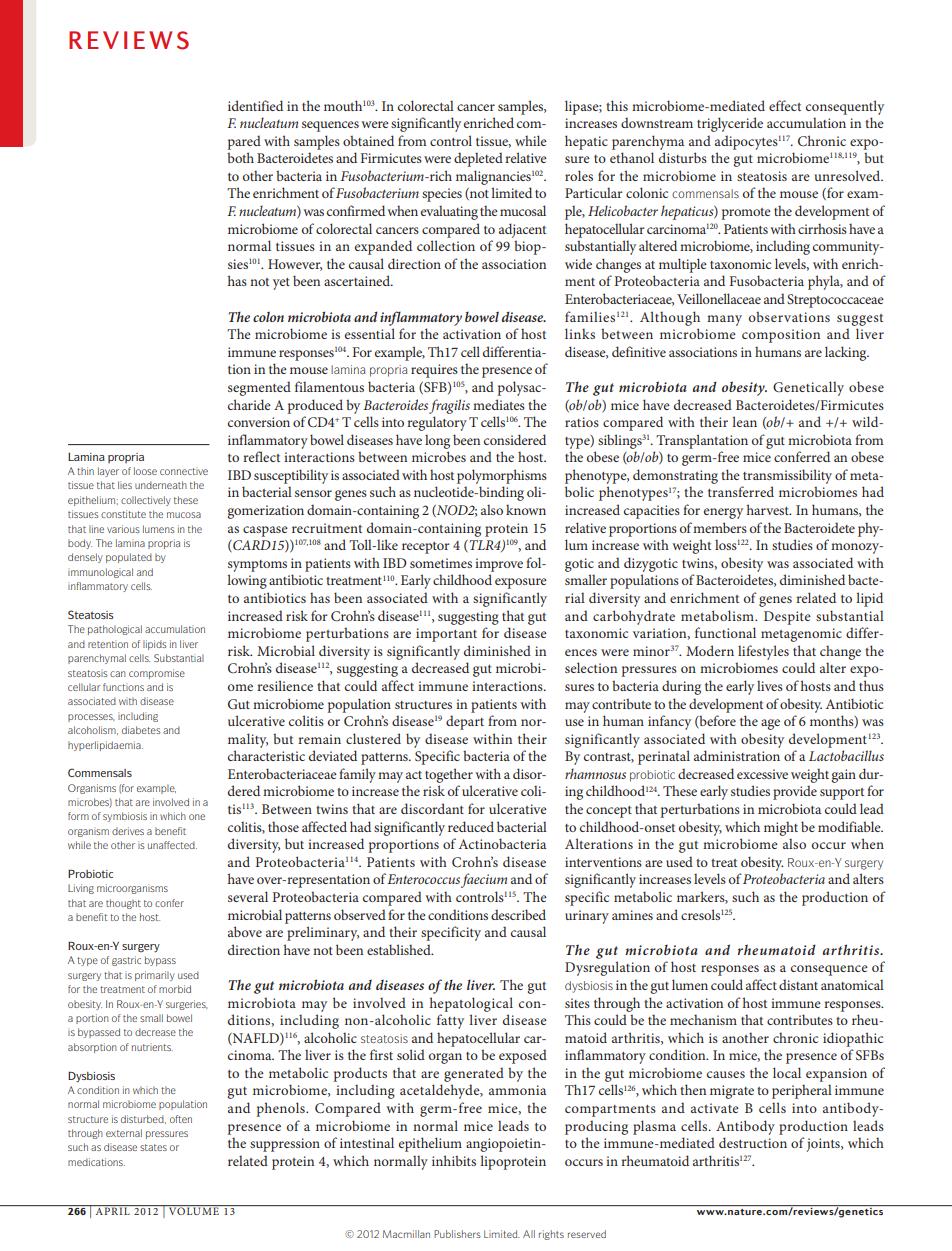 This screenshot has width=952, height=1251. Describe the element at coordinates (471, 826) in the screenshot. I see `reduced` at that location.
